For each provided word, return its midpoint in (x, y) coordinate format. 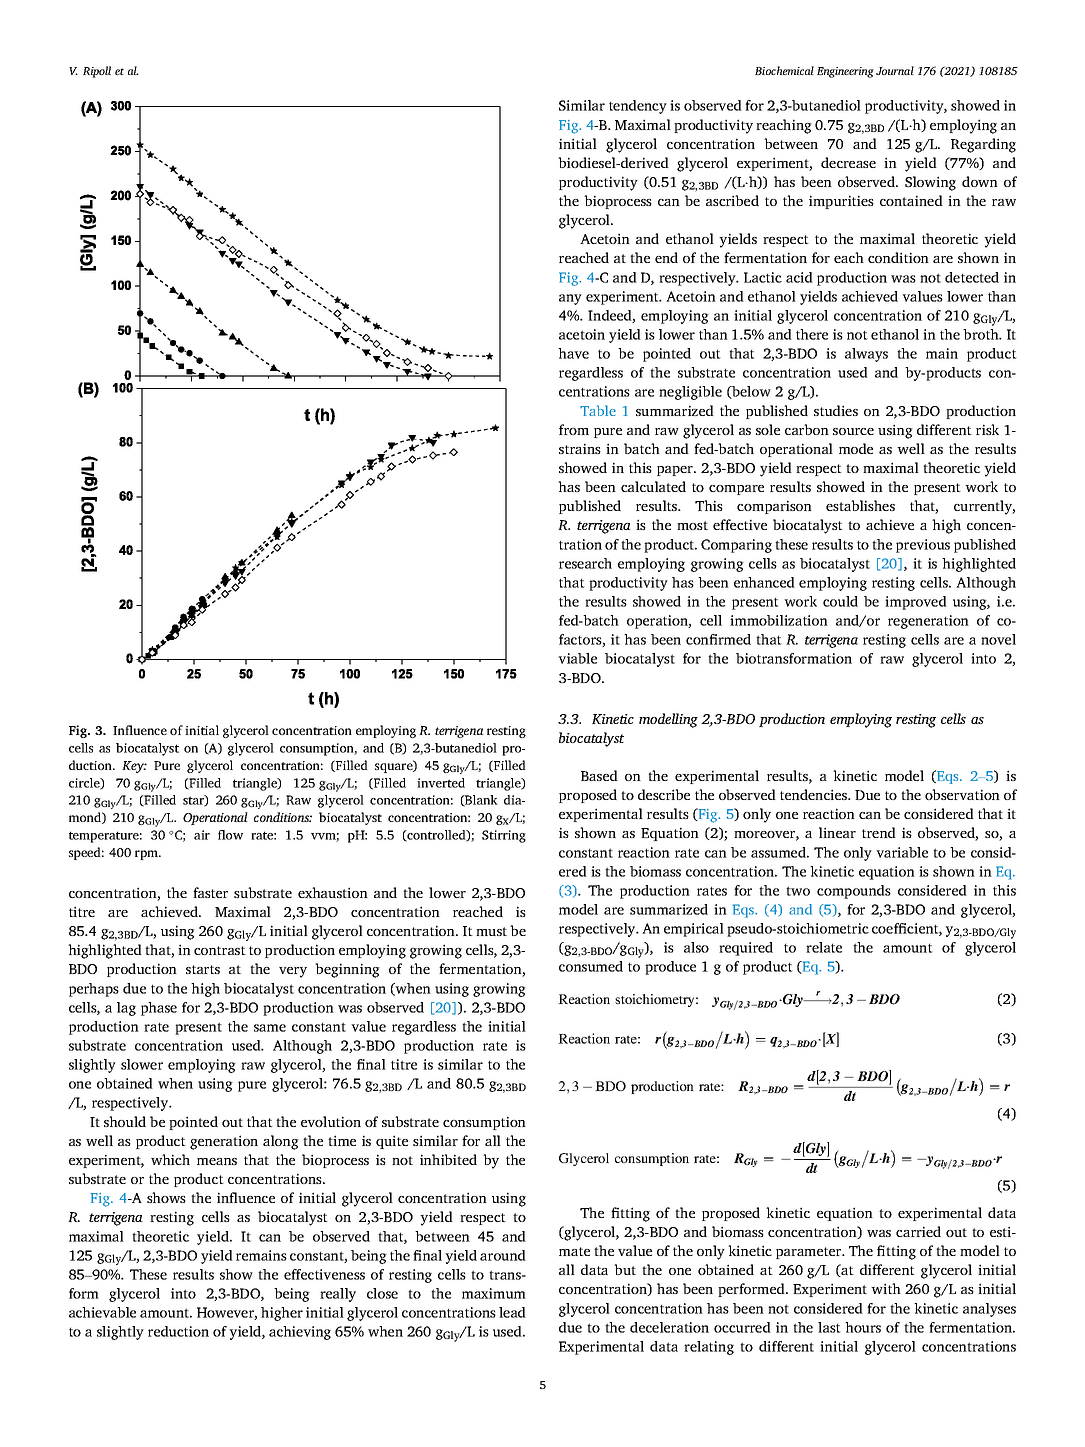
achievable (102, 1312)
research (585, 563)
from (574, 429)
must (491, 931)
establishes (860, 505)
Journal (895, 70)
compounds (854, 892)
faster (210, 892)
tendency (638, 107)
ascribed (732, 200)
